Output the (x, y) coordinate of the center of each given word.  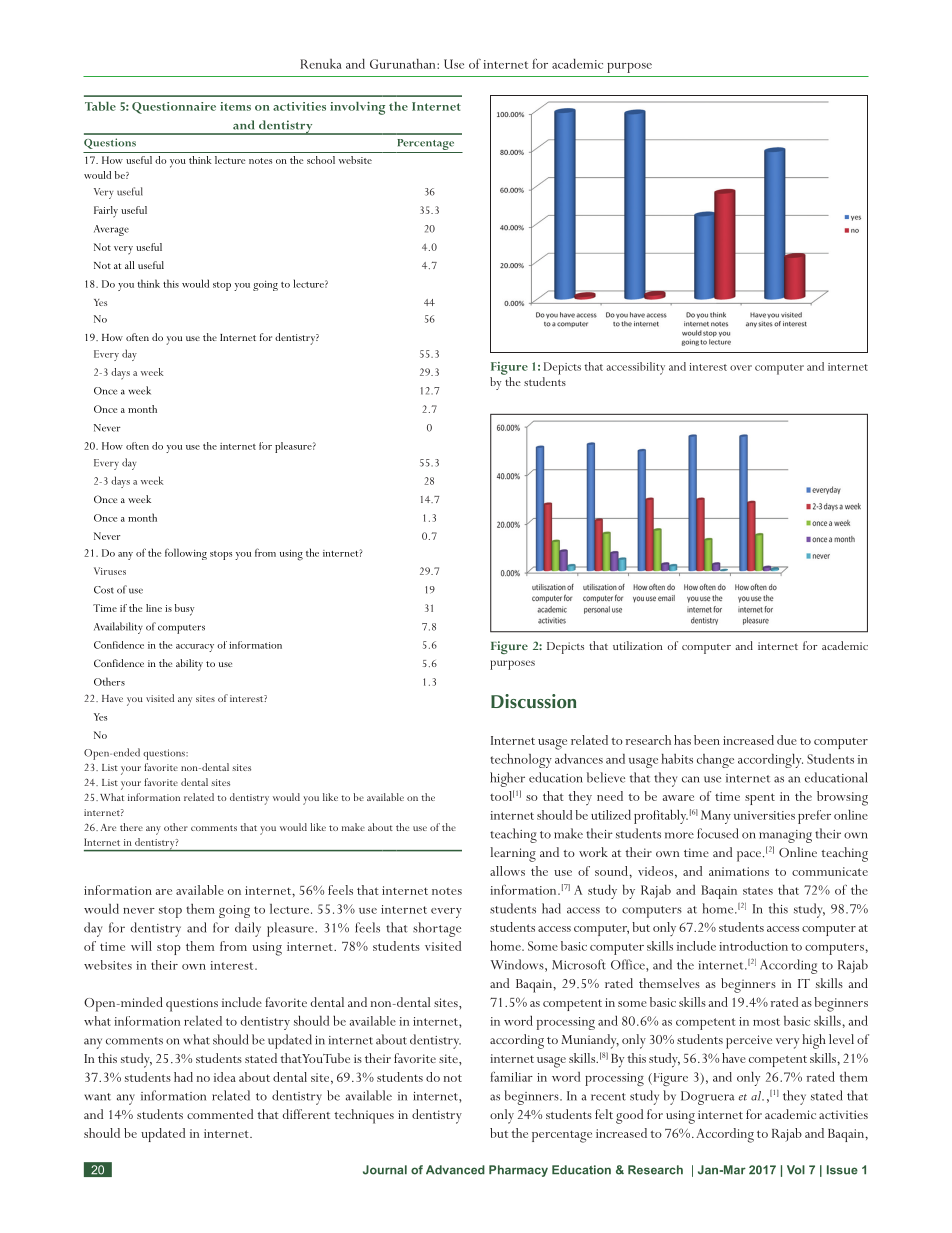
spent (760, 799)
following (186, 554)
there (131, 827)
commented (220, 1114)
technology (521, 760)
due (787, 740)
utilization (637, 645)
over (741, 368)
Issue (842, 1170)
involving (357, 108)
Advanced (455, 1170)
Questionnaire (174, 108)
